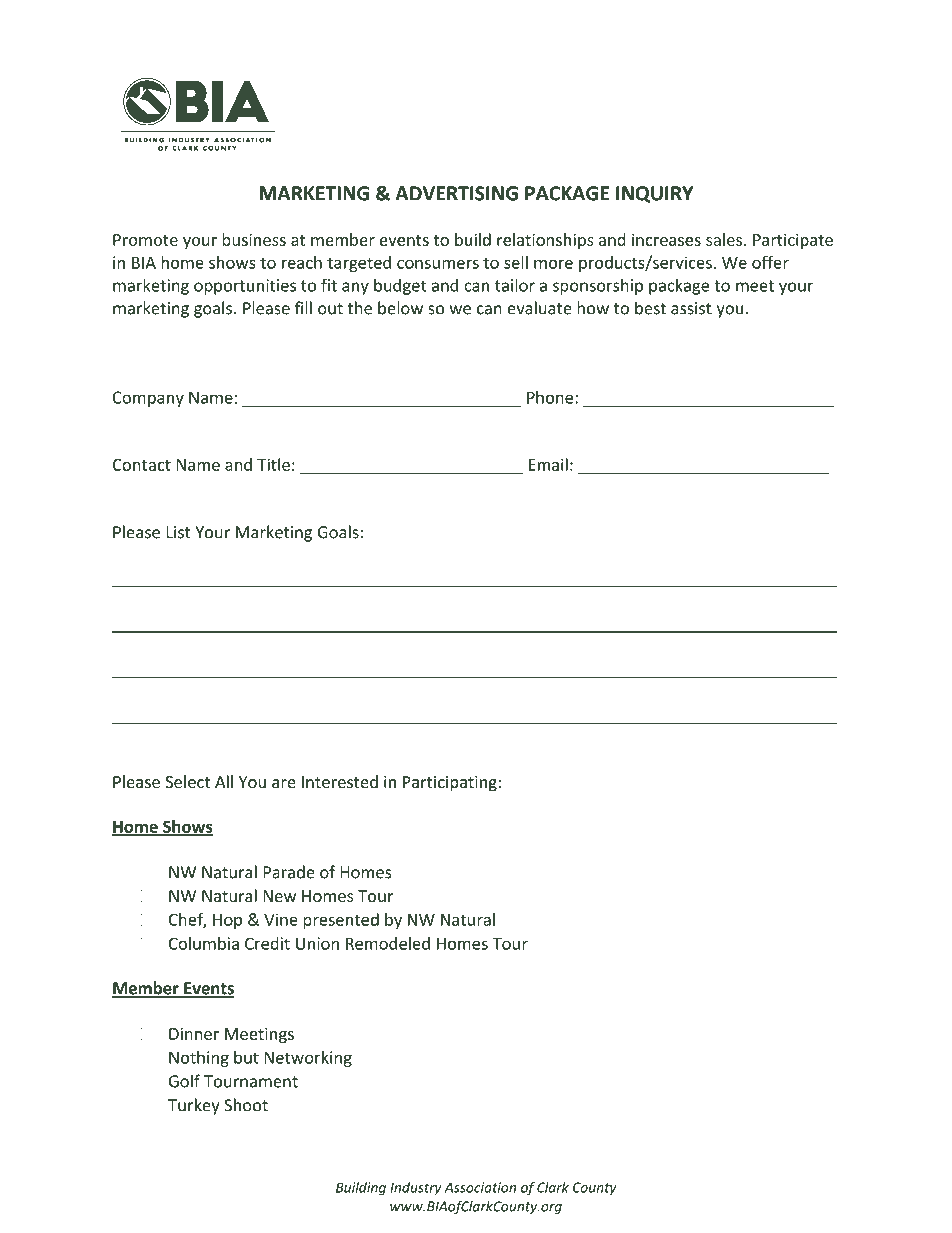  What do you see at coordinates (416, 1188) in the screenshot?
I see `Industry` at bounding box center [416, 1188].
